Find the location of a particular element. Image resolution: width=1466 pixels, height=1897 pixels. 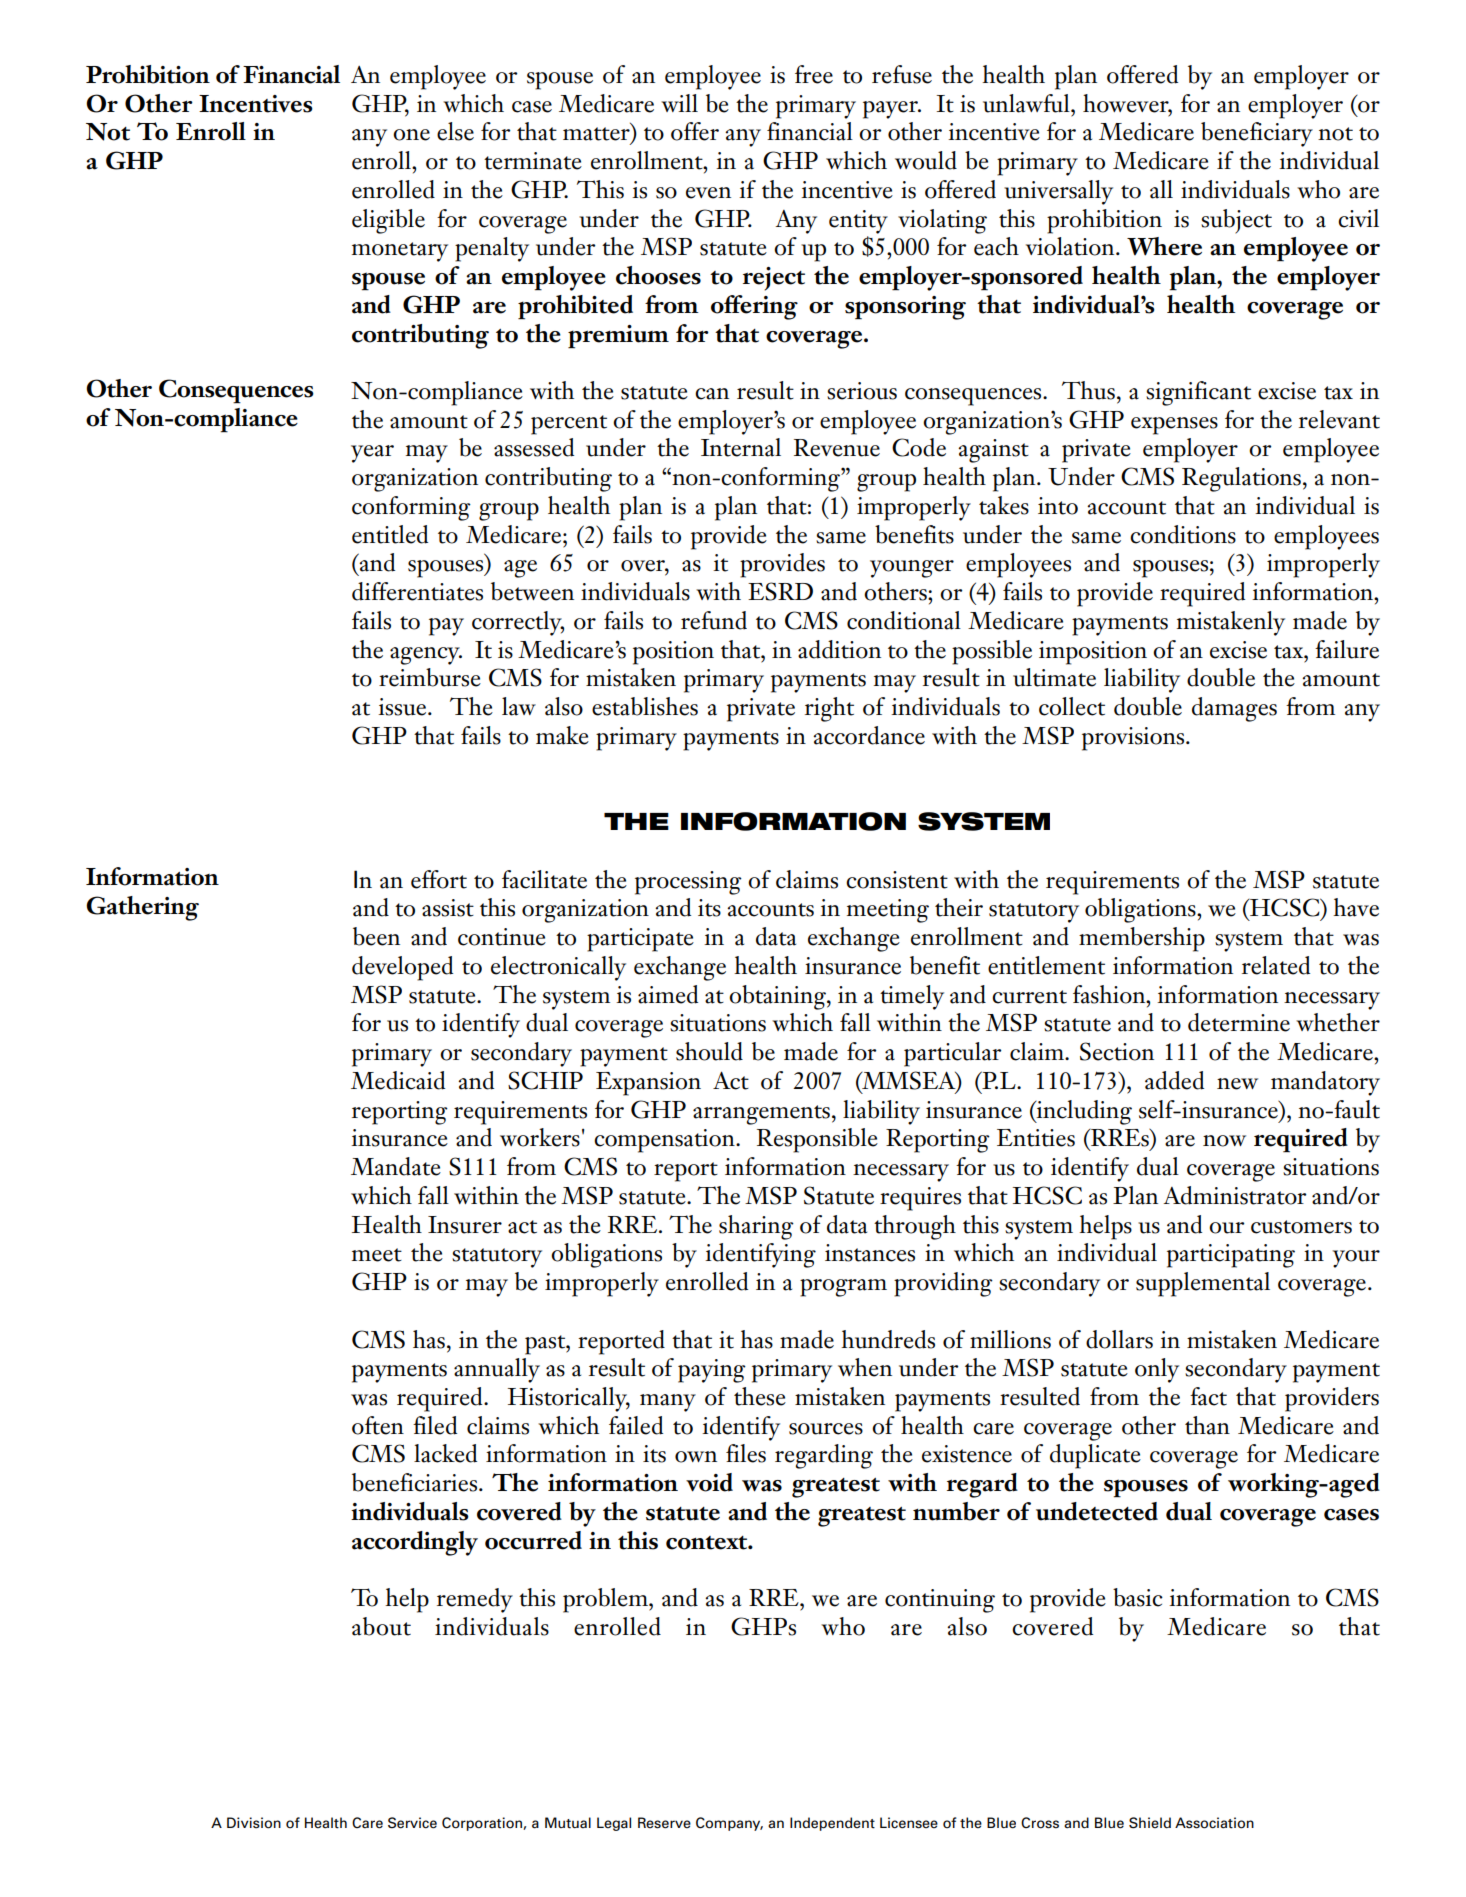

eligible is located at coordinates (388, 221).
